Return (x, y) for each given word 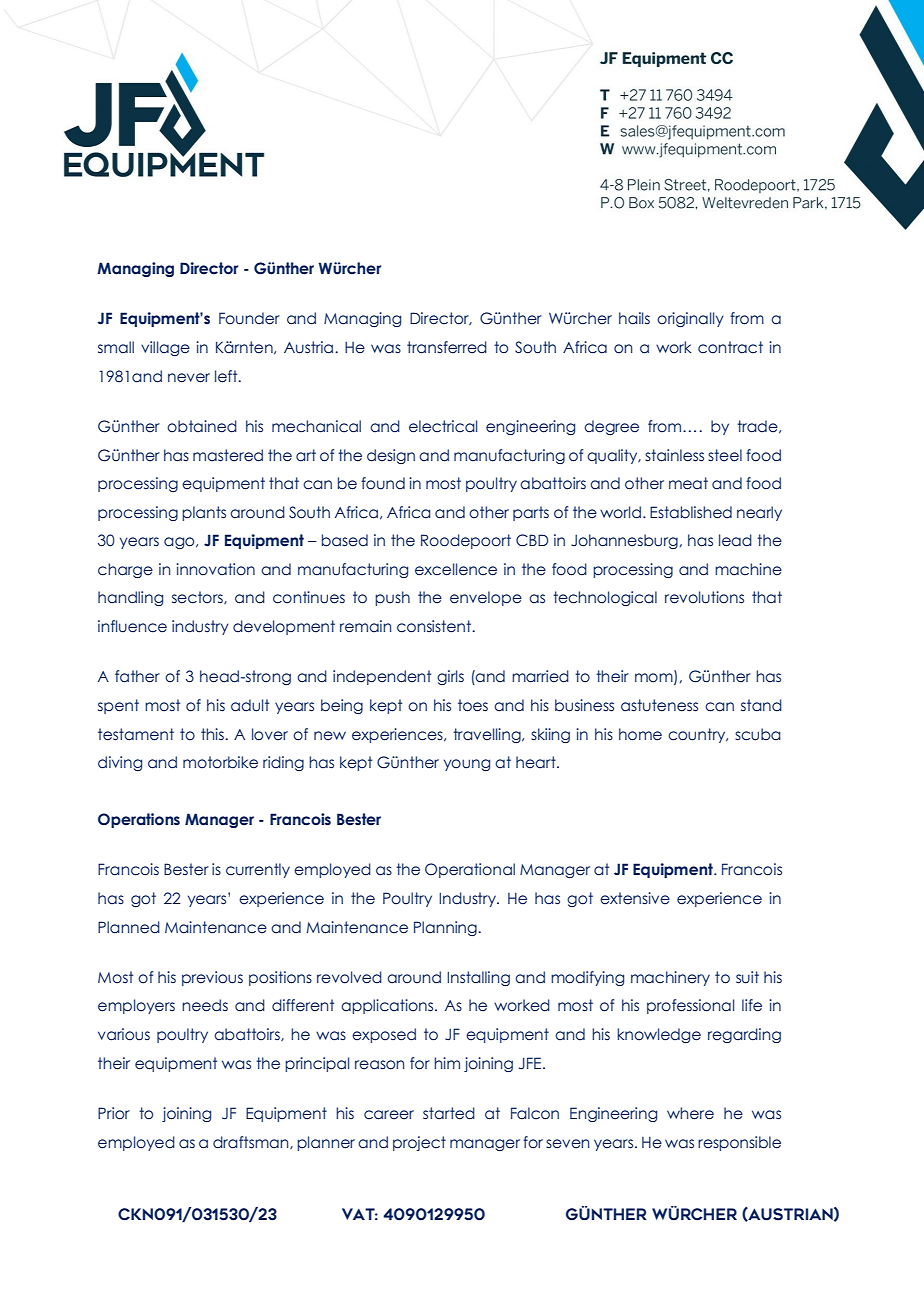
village (165, 348)
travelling (488, 735)
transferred (447, 347)
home (640, 734)
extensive (635, 898)
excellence (456, 569)
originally (690, 319)
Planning (446, 928)
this (213, 734)
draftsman (252, 1142)
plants (204, 513)
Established (691, 512)
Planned (129, 927)
